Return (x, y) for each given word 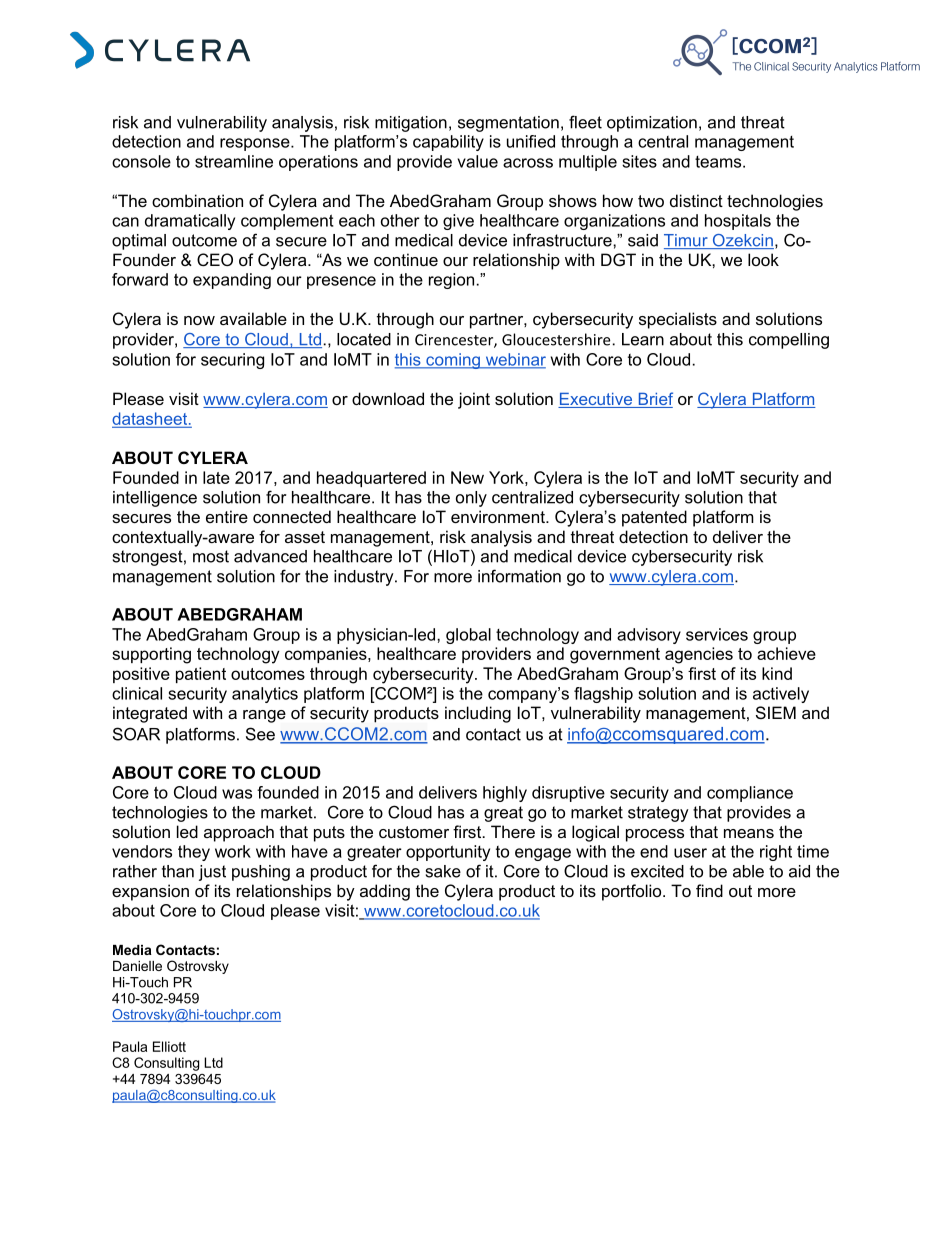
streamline (234, 161)
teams (719, 162)
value (478, 161)
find (709, 890)
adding (385, 892)
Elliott (169, 1046)
